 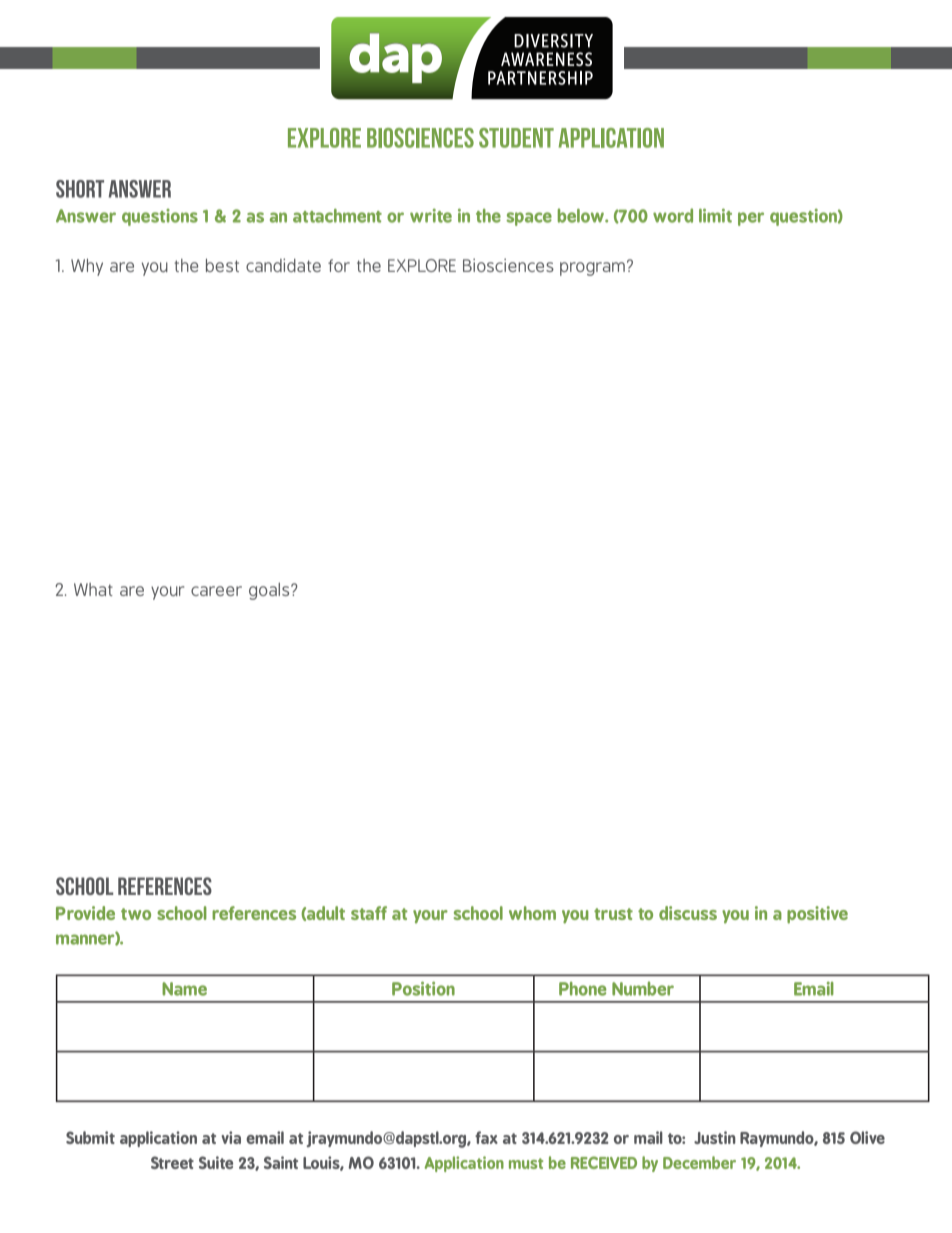 What do you see at coordinates (486, 1137) in the image?
I see `fax` at bounding box center [486, 1137].
